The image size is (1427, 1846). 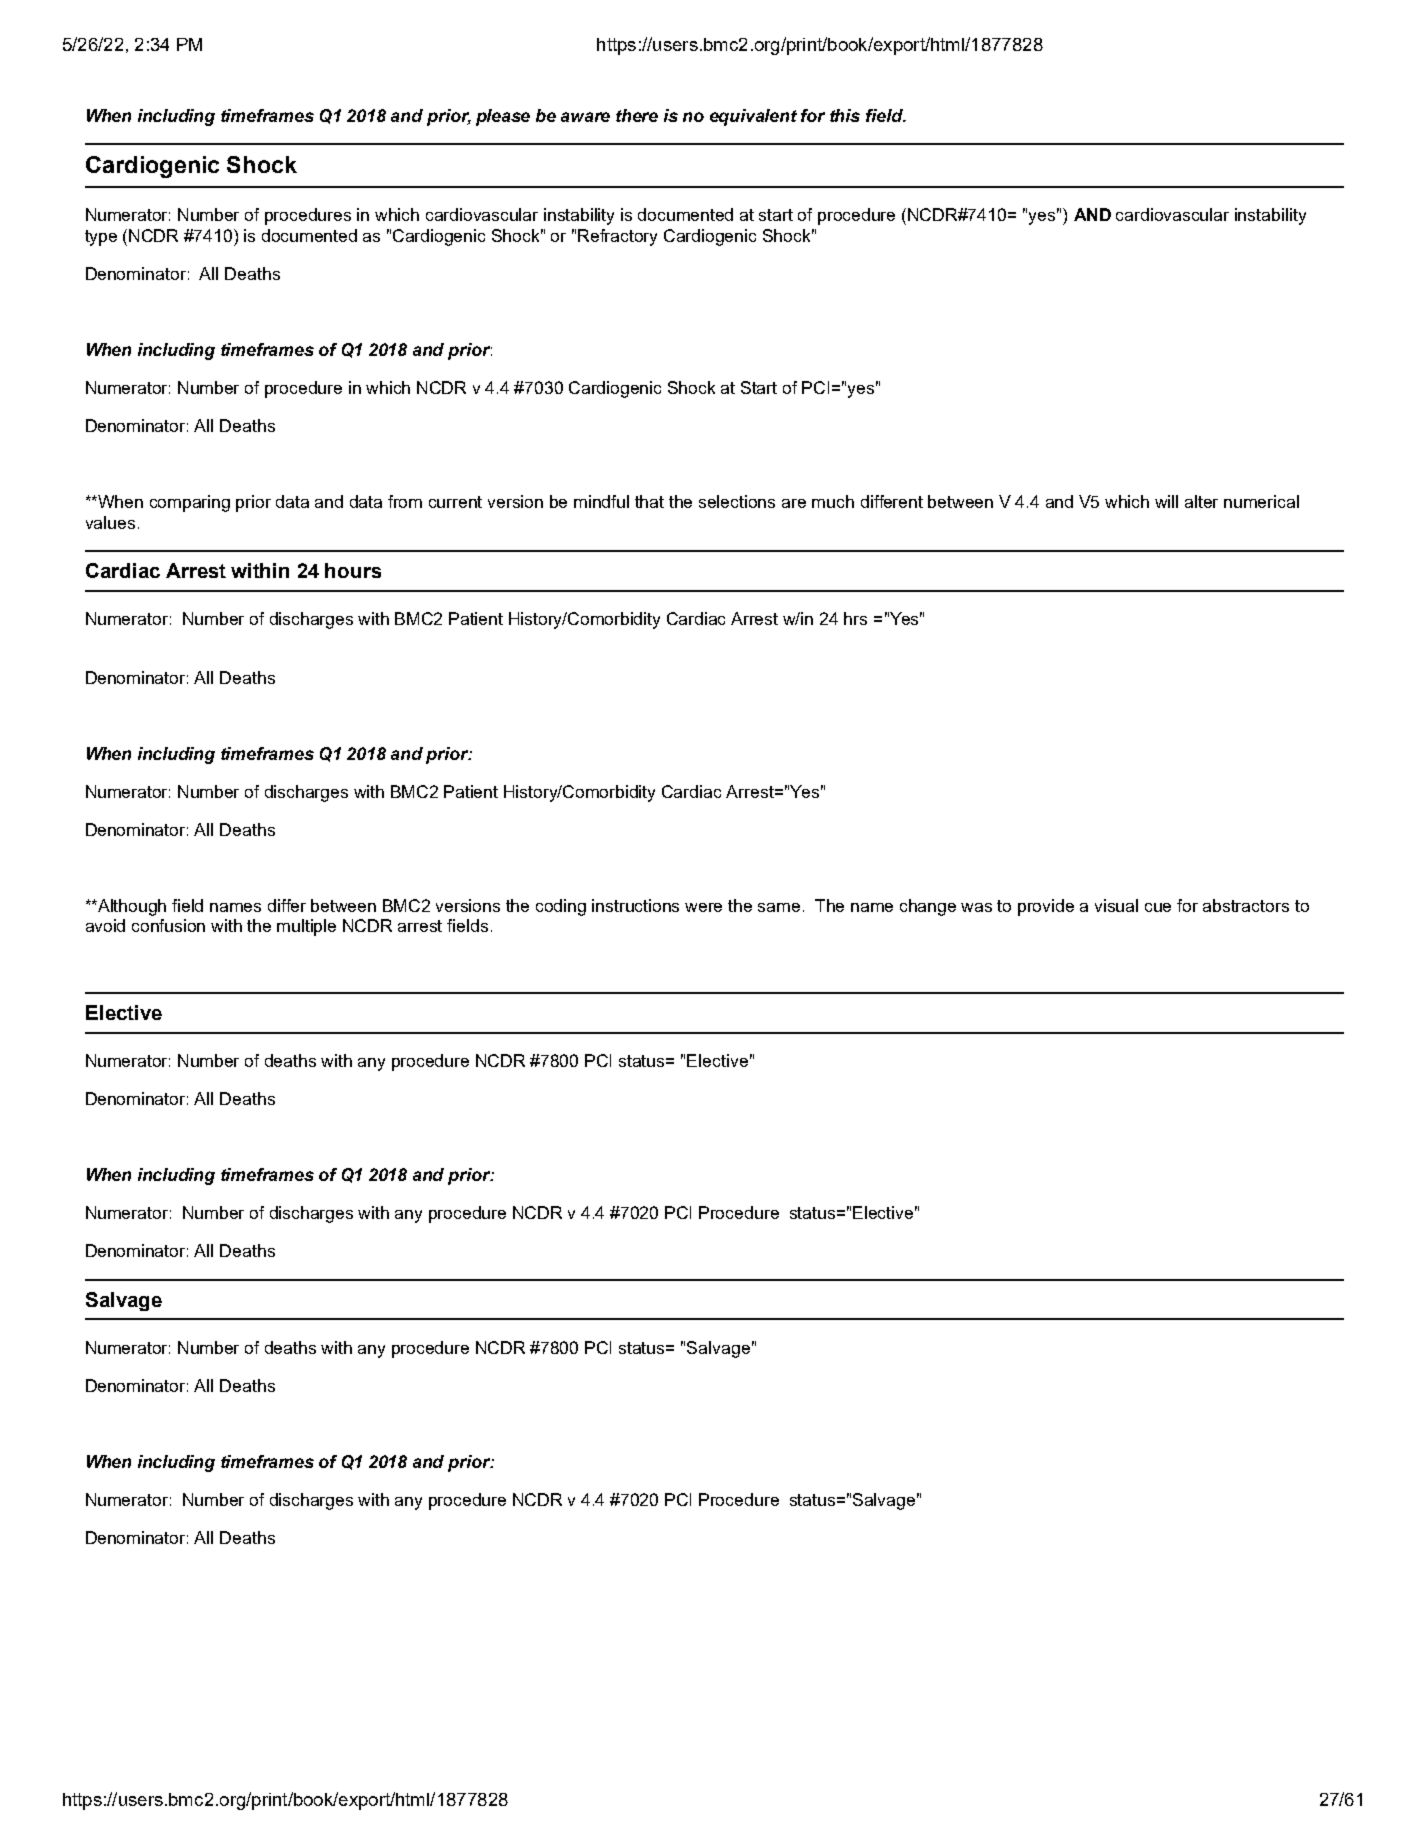 What do you see at coordinates (168, 925) in the screenshot?
I see `confusion` at bounding box center [168, 925].
